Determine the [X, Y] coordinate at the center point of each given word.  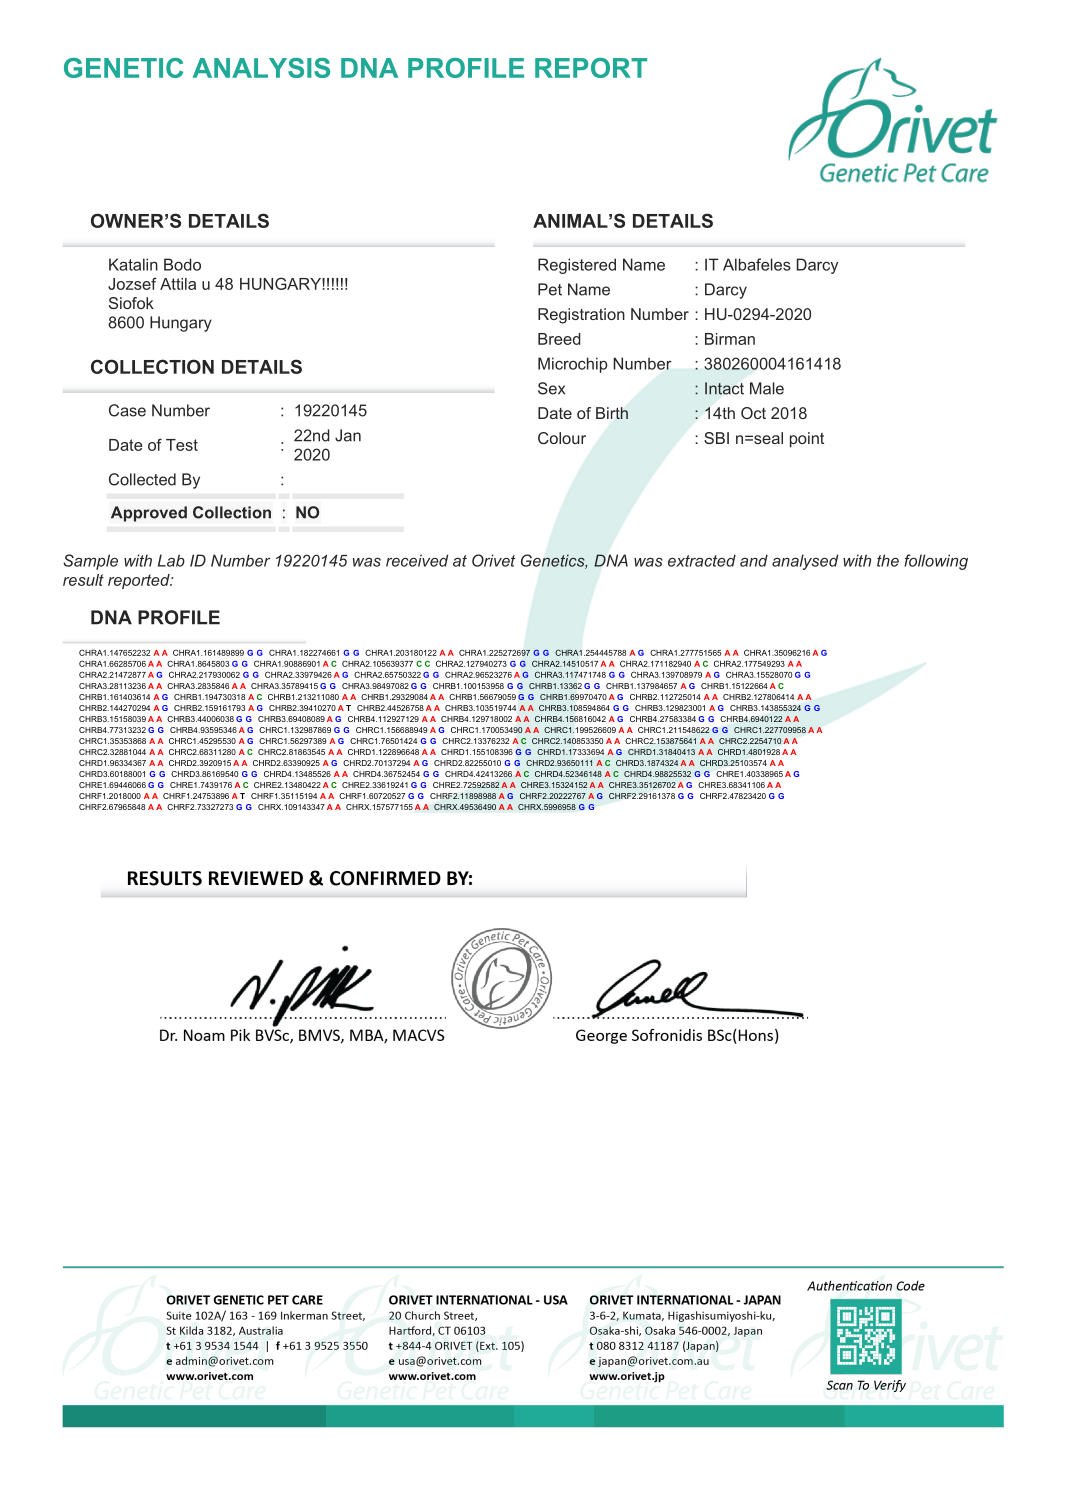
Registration [581, 316]
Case [127, 410]
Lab [171, 560]
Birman [730, 339]
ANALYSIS [261, 68]
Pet [550, 289]
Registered [577, 266]
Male [767, 388]
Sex [551, 388]
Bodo [182, 264]
